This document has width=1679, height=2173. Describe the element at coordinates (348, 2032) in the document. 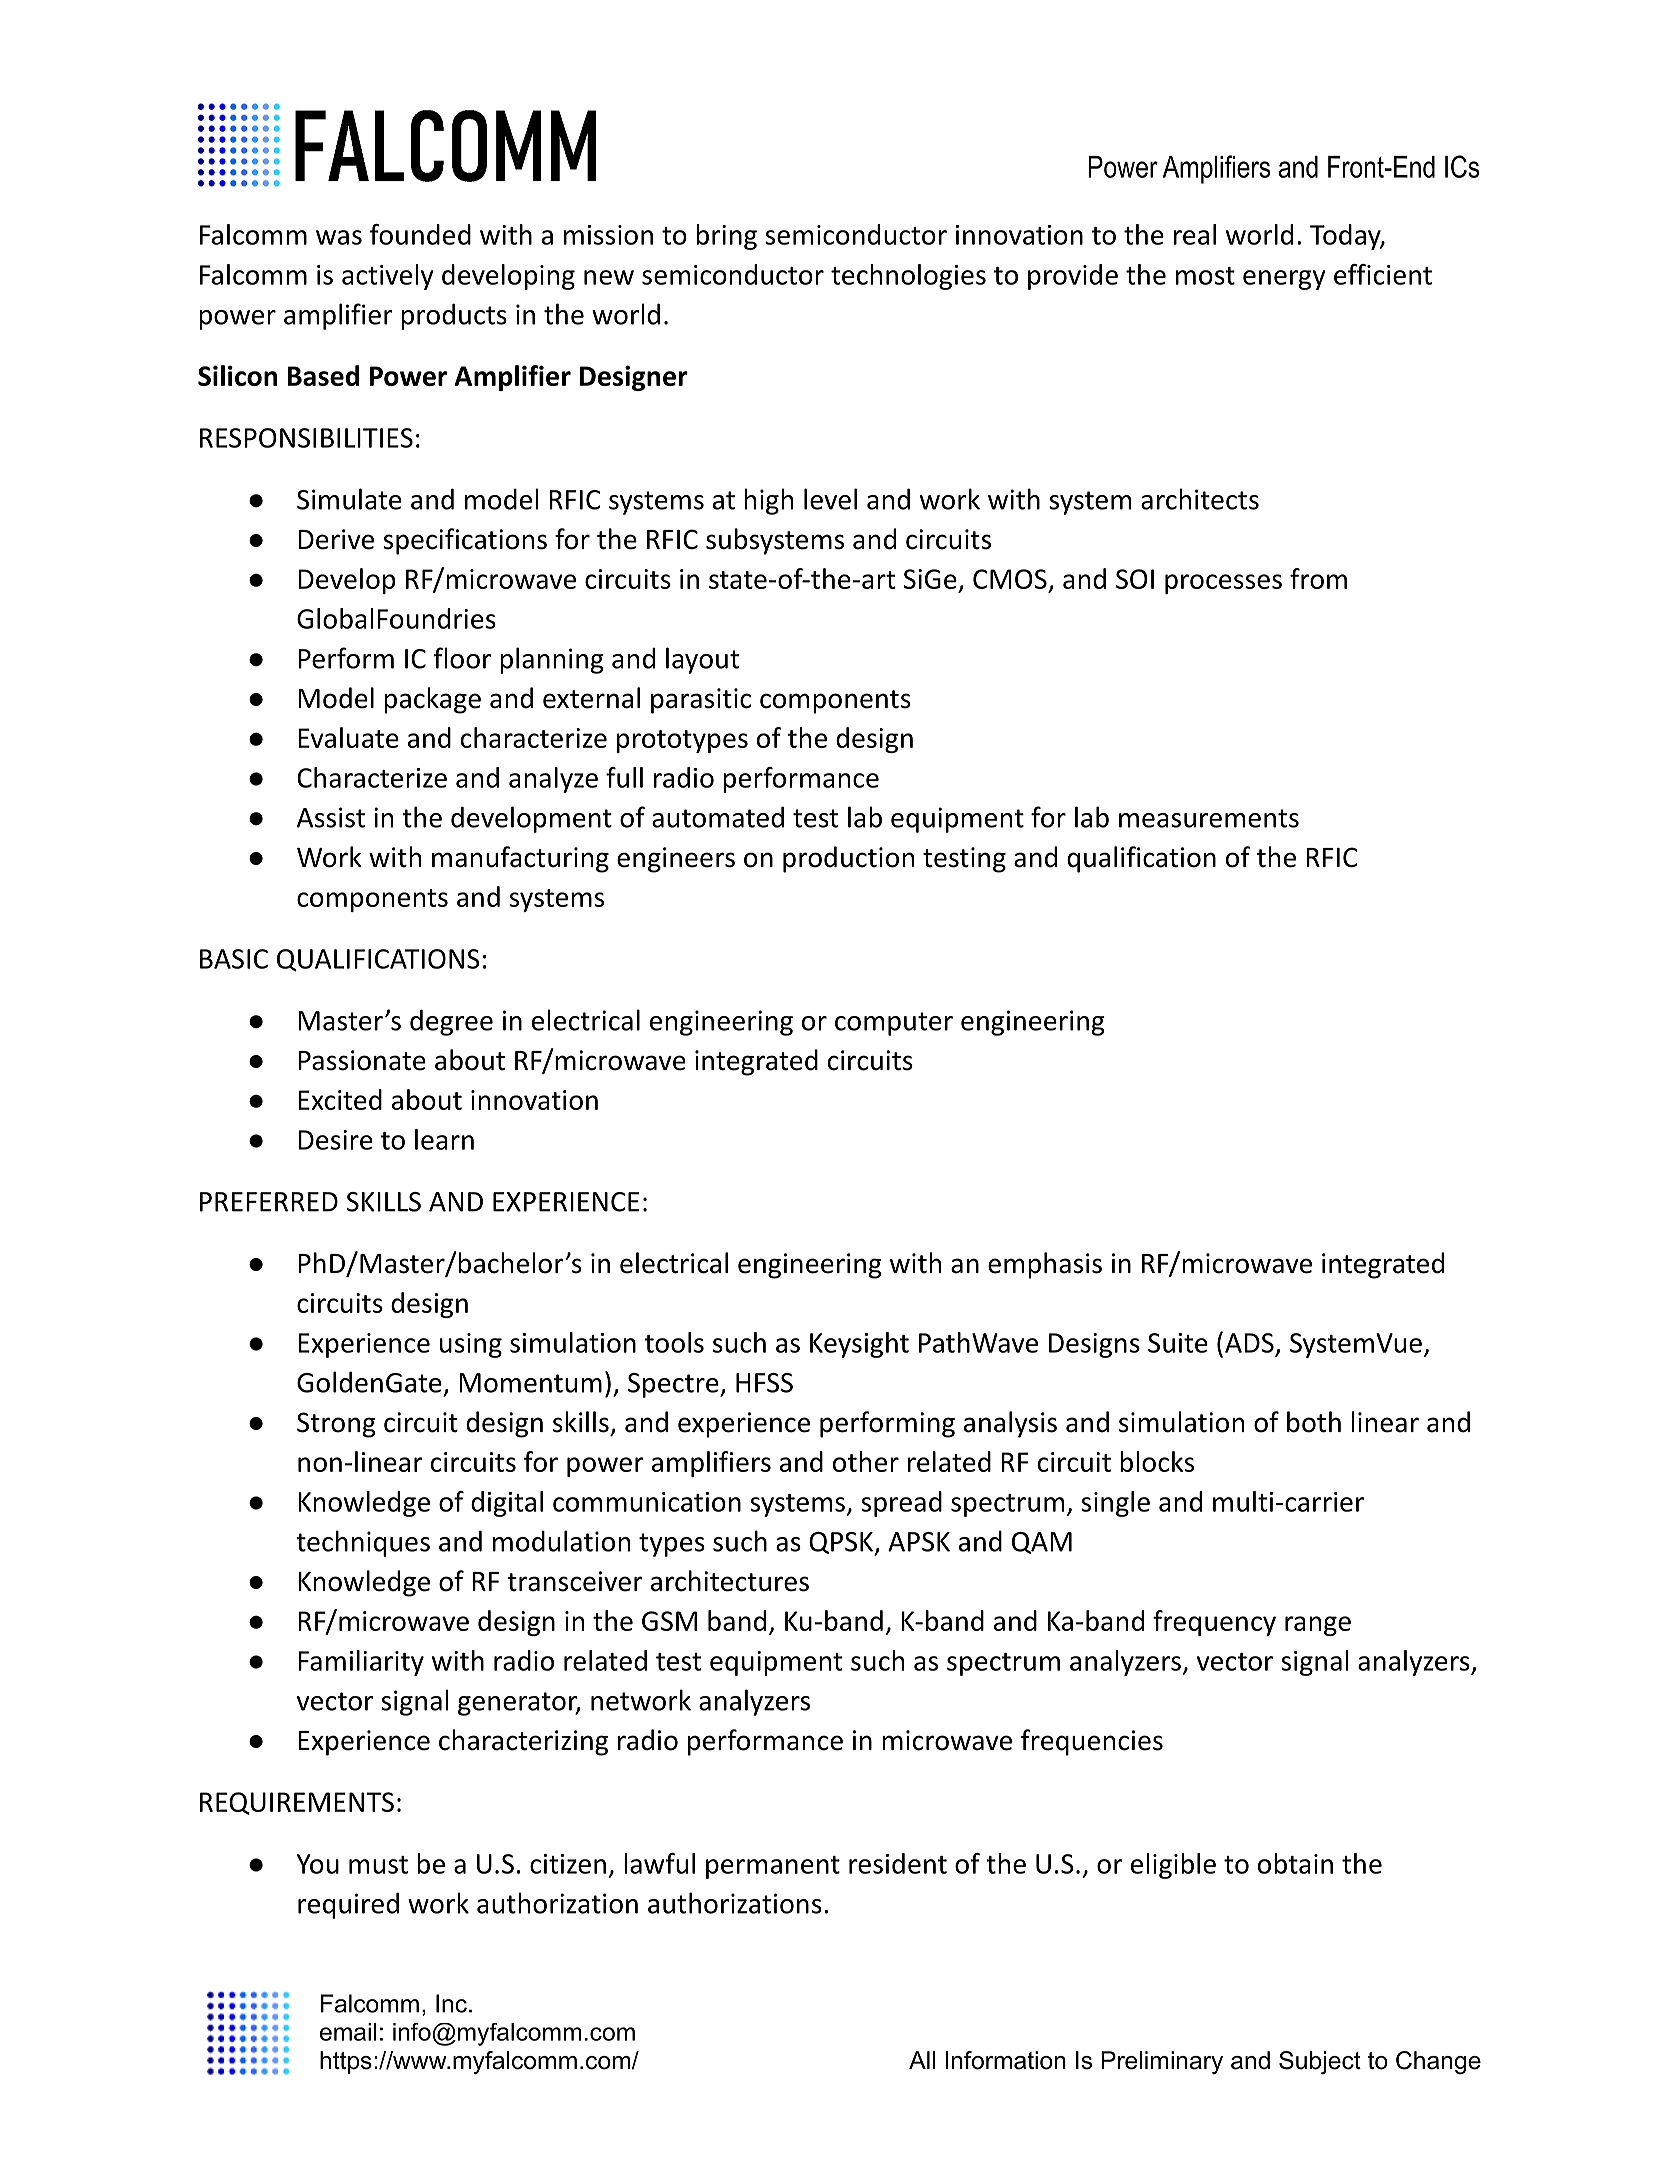

I see `email` at that location.
